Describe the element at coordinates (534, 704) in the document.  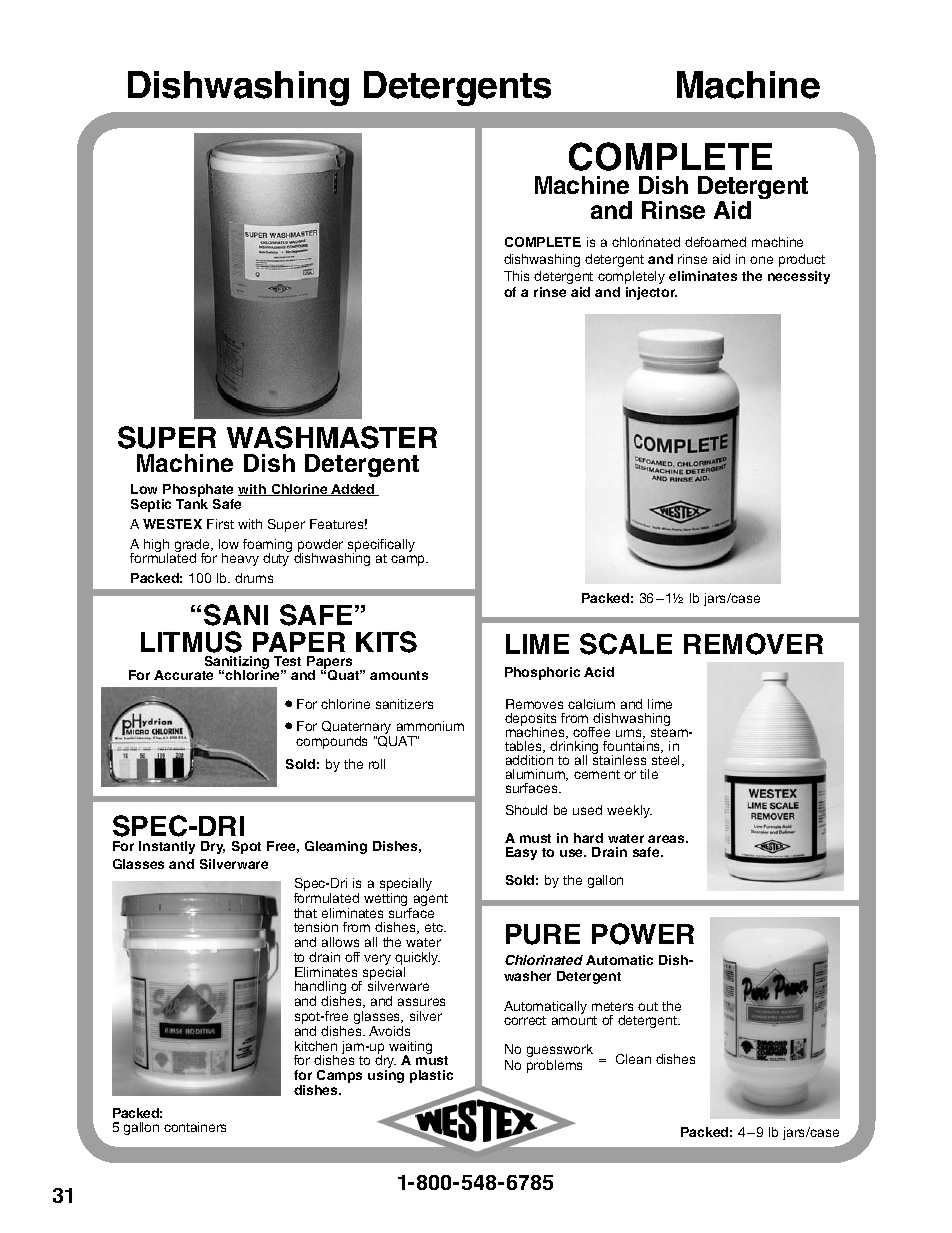
I see `Removes` at that location.
